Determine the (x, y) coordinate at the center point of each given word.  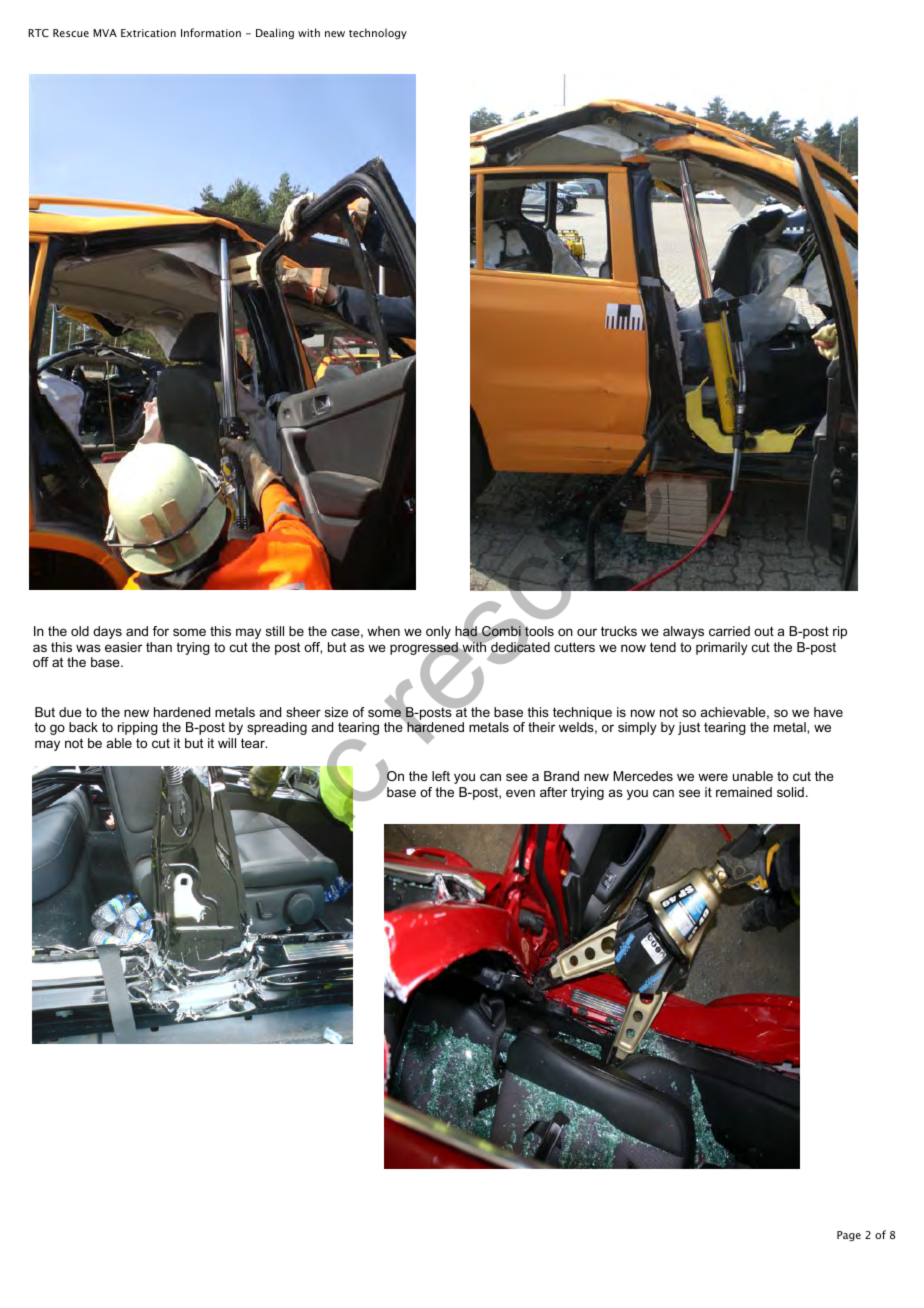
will (227, 743)
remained (744, 792)
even (520, 793)
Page (849, 1236)
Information (211, 32)
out (764, 631)
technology (378, 33)
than (159, 647)
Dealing (275, 33)
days (107, 632)
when (383, 631)
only (438, 632)
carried (729, 631)
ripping (138, 728)
